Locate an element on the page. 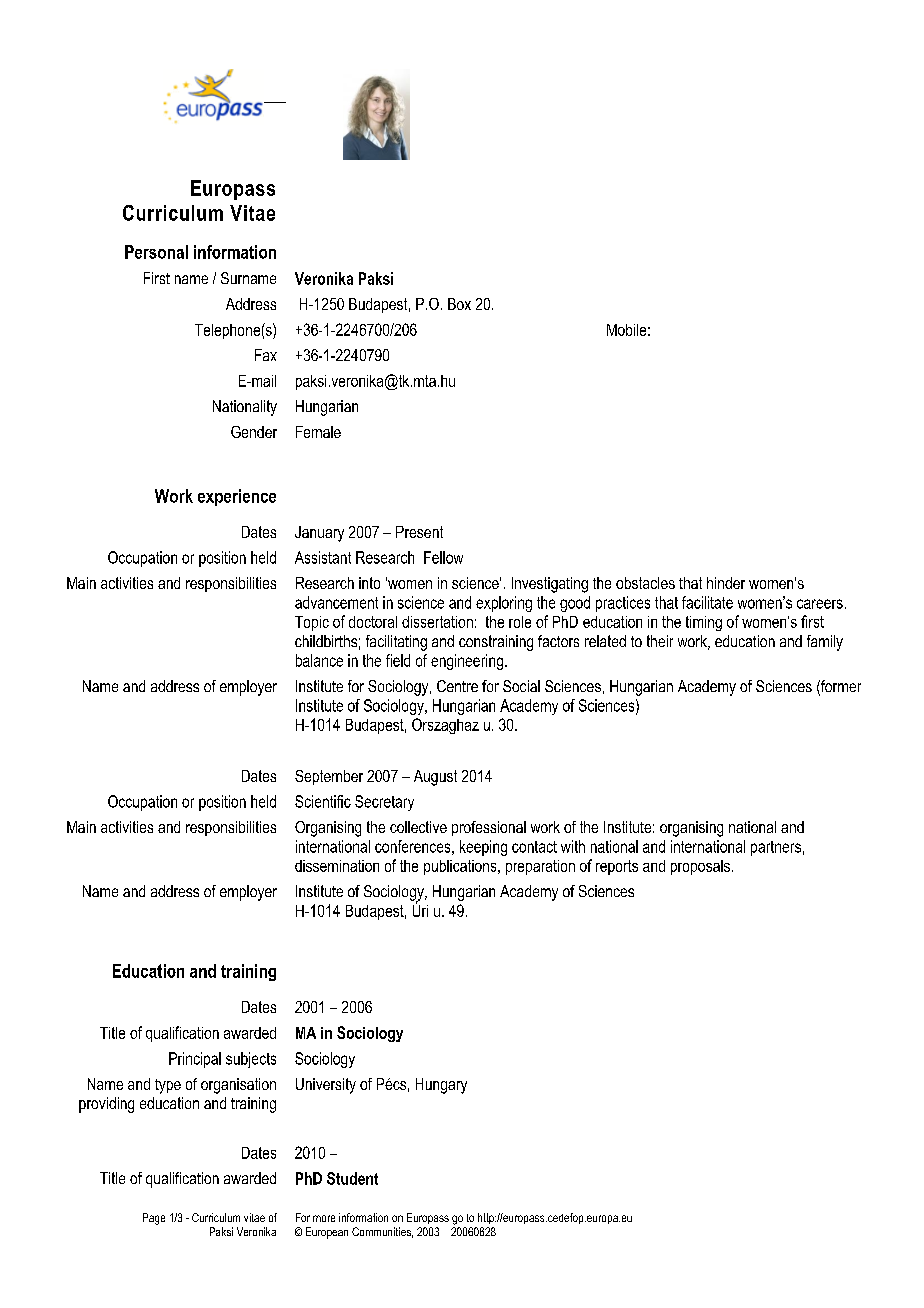  Student is located at coordinates (352, 1178).
